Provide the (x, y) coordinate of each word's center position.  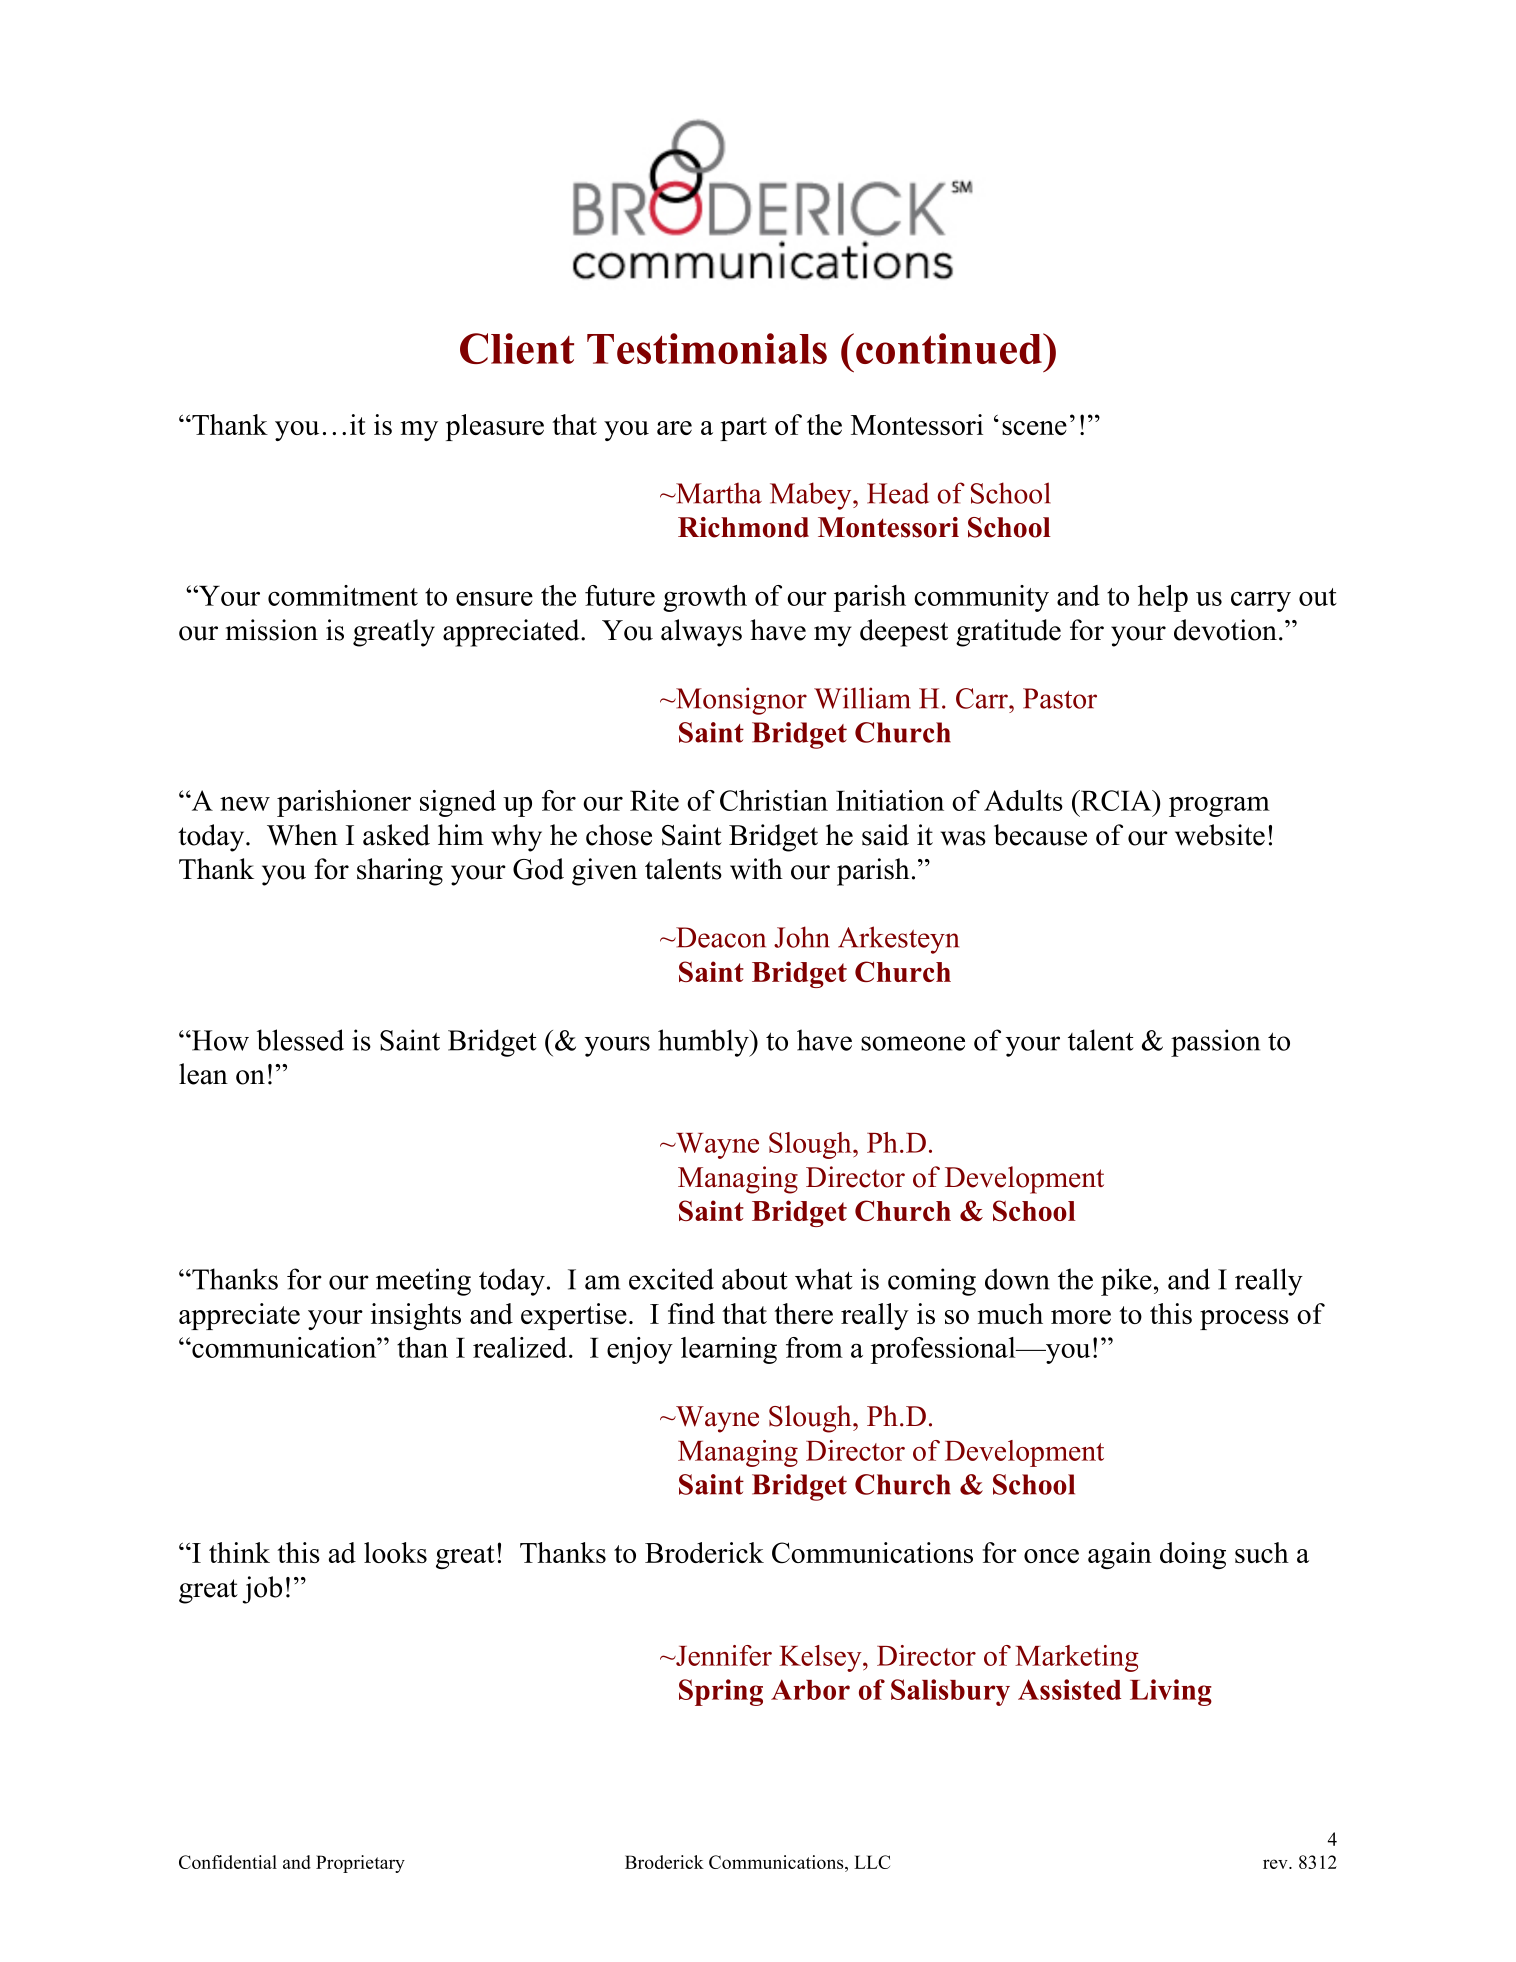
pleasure (495, 427)
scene (1034, 428)
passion (1215, 1043)
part (743, 429)
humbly (704, 1043)
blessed (300, 1040)
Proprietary (360, 1864)
